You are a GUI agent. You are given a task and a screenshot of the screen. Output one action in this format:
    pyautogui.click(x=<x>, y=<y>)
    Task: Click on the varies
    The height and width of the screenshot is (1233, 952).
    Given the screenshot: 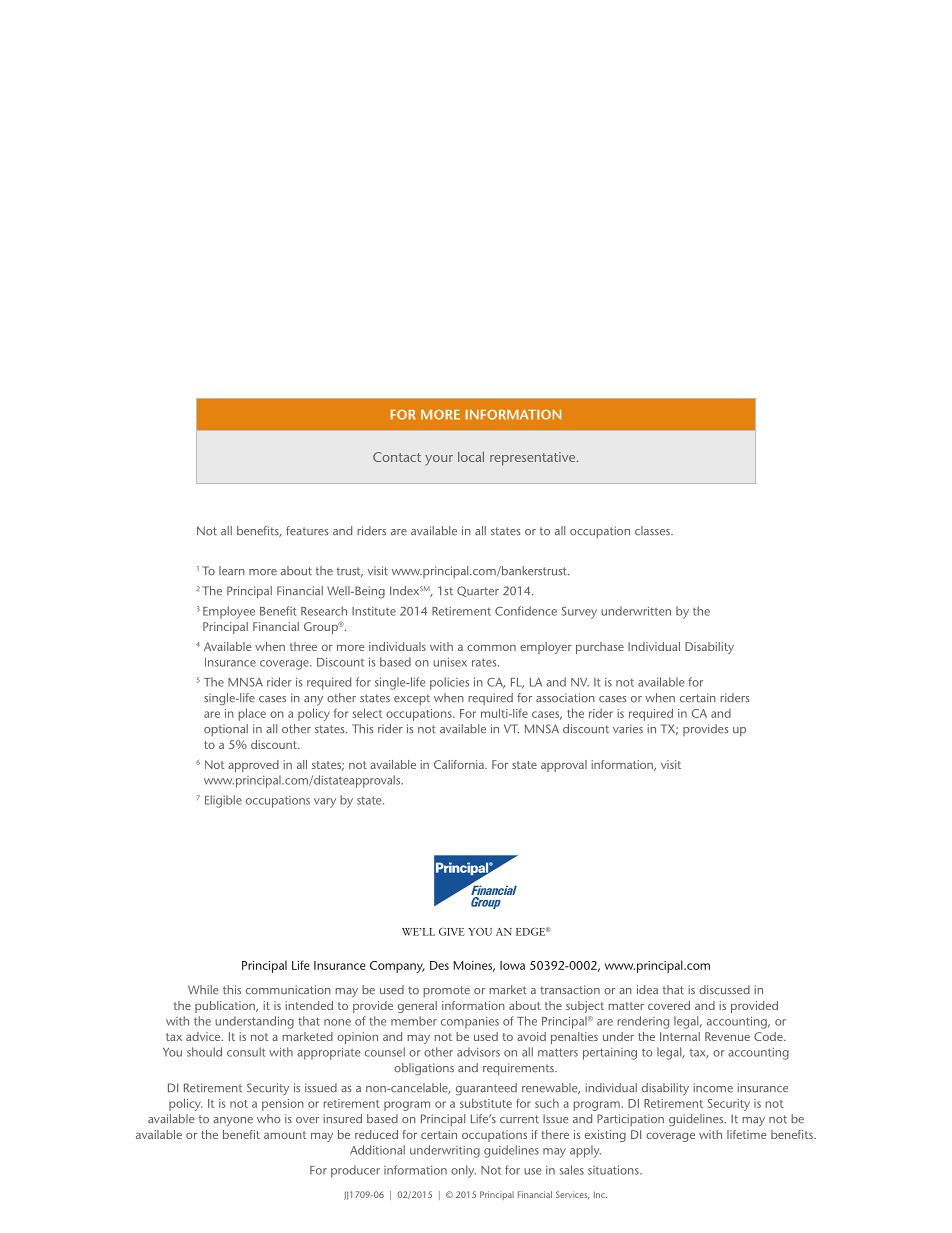 What is the action you would take?
    pyautogui.click(x=628, y=729)
